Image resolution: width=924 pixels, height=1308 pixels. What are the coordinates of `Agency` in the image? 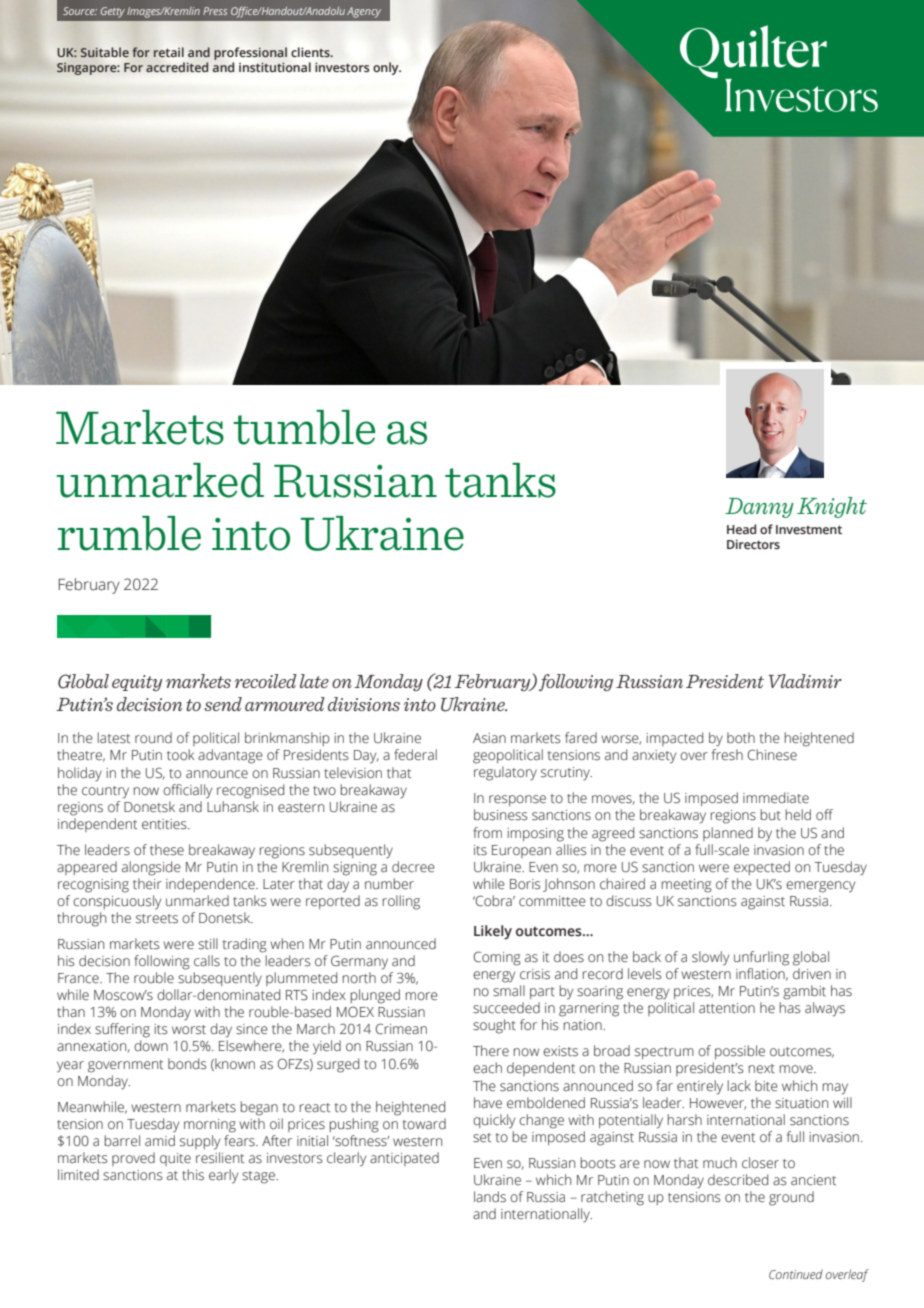 It's located at (364, 12).
